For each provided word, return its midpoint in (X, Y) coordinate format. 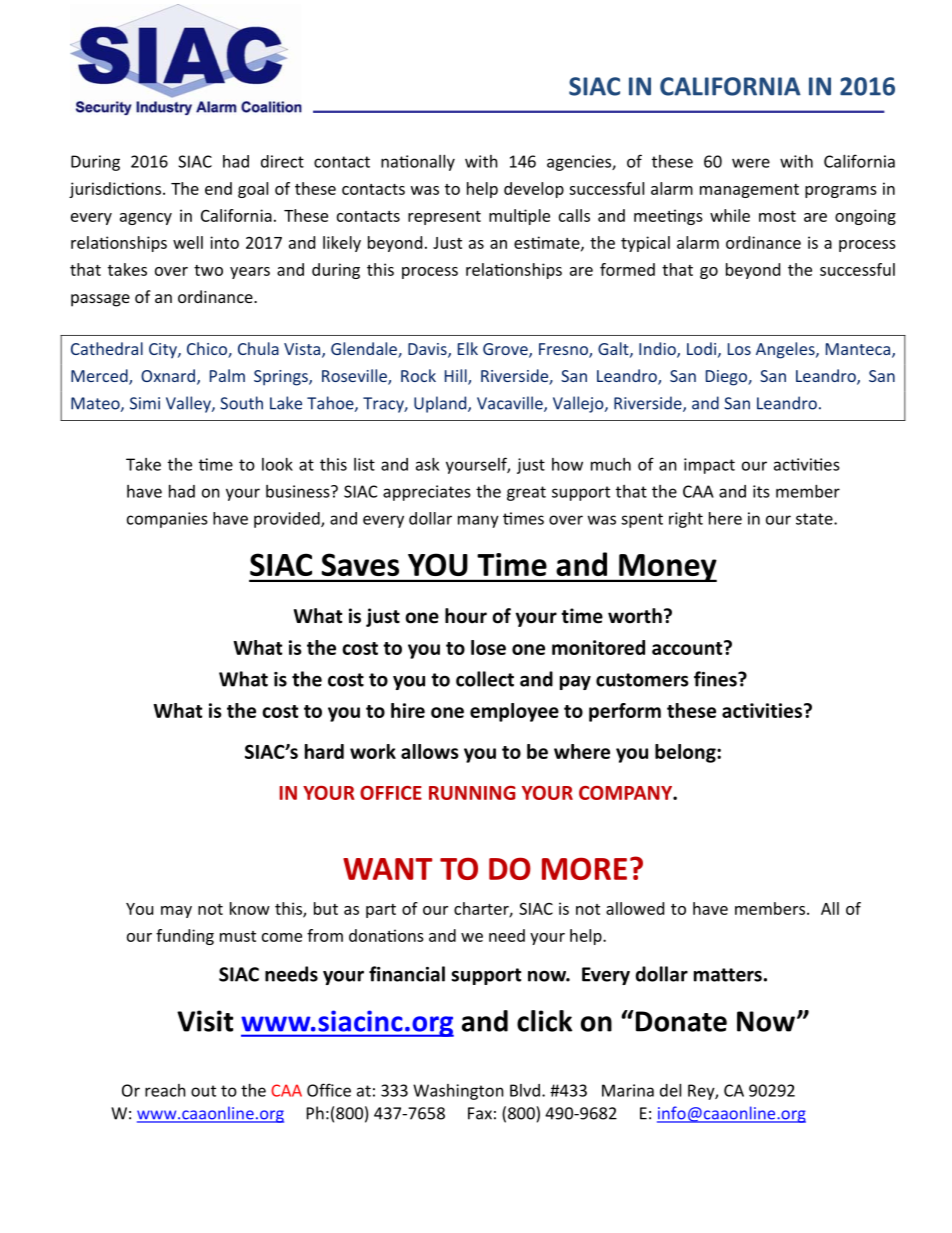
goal (253, 190)
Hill (457, 377)
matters (728, 975)
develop (534, 190)
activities (762, 710)
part (381, 911)
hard (324, 751)
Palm (227, 375)
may (176, 912)
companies (167, 520)
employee (514, 712)
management (749, 191)
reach (165, 1090)
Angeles (786, 350)
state (815, 519)
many (478, 521)
